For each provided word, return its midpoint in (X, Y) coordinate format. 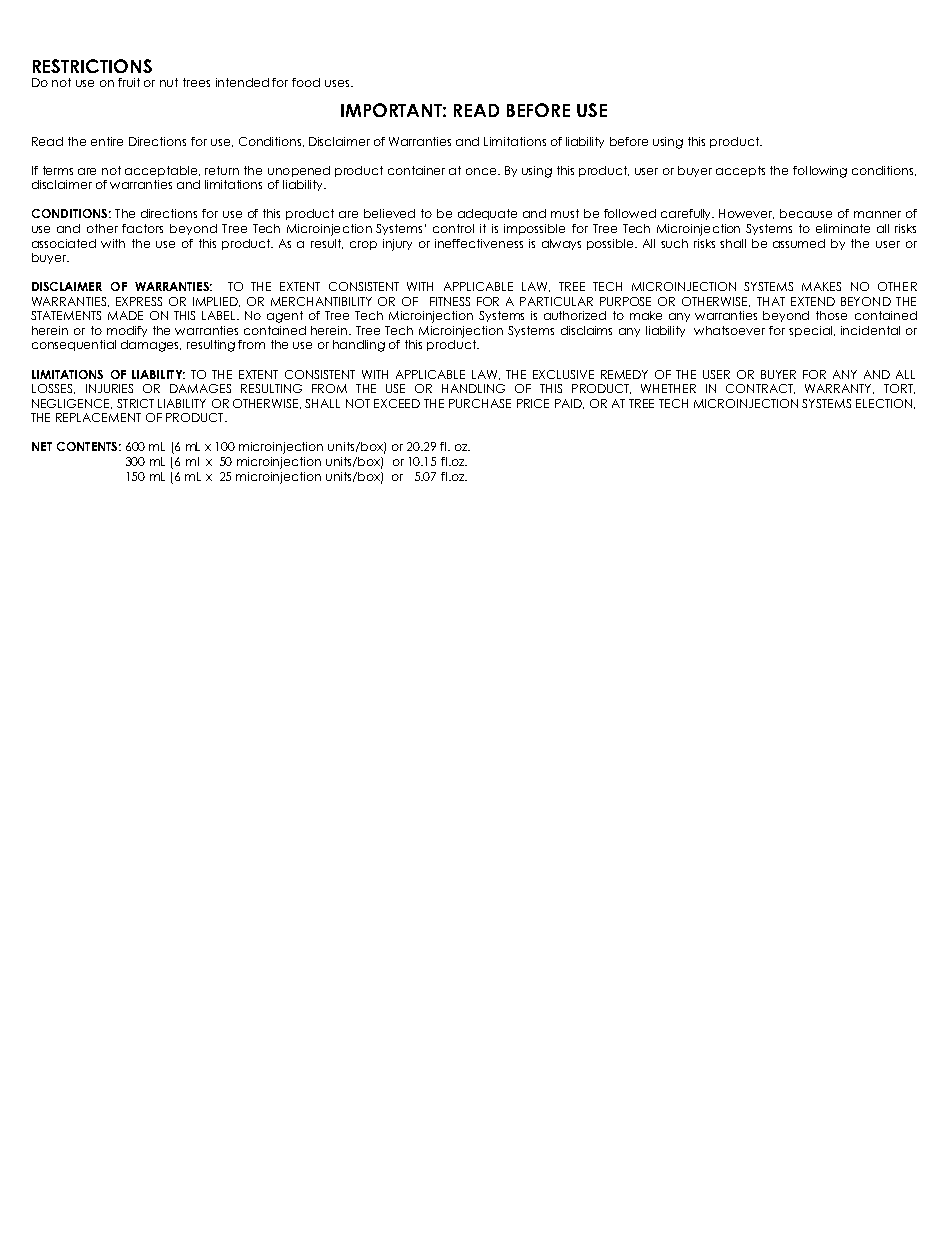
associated (64, 243)
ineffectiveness (479, 243)
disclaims (586, 330)
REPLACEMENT (98, 417)
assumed (799, 243)
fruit (129, 82)
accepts (740, 171)
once (482, 171)
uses (338, 83)
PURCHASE (480, 403)
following (820, 172)
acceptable (162, 171)
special (812, 331)
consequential (74, 345)
